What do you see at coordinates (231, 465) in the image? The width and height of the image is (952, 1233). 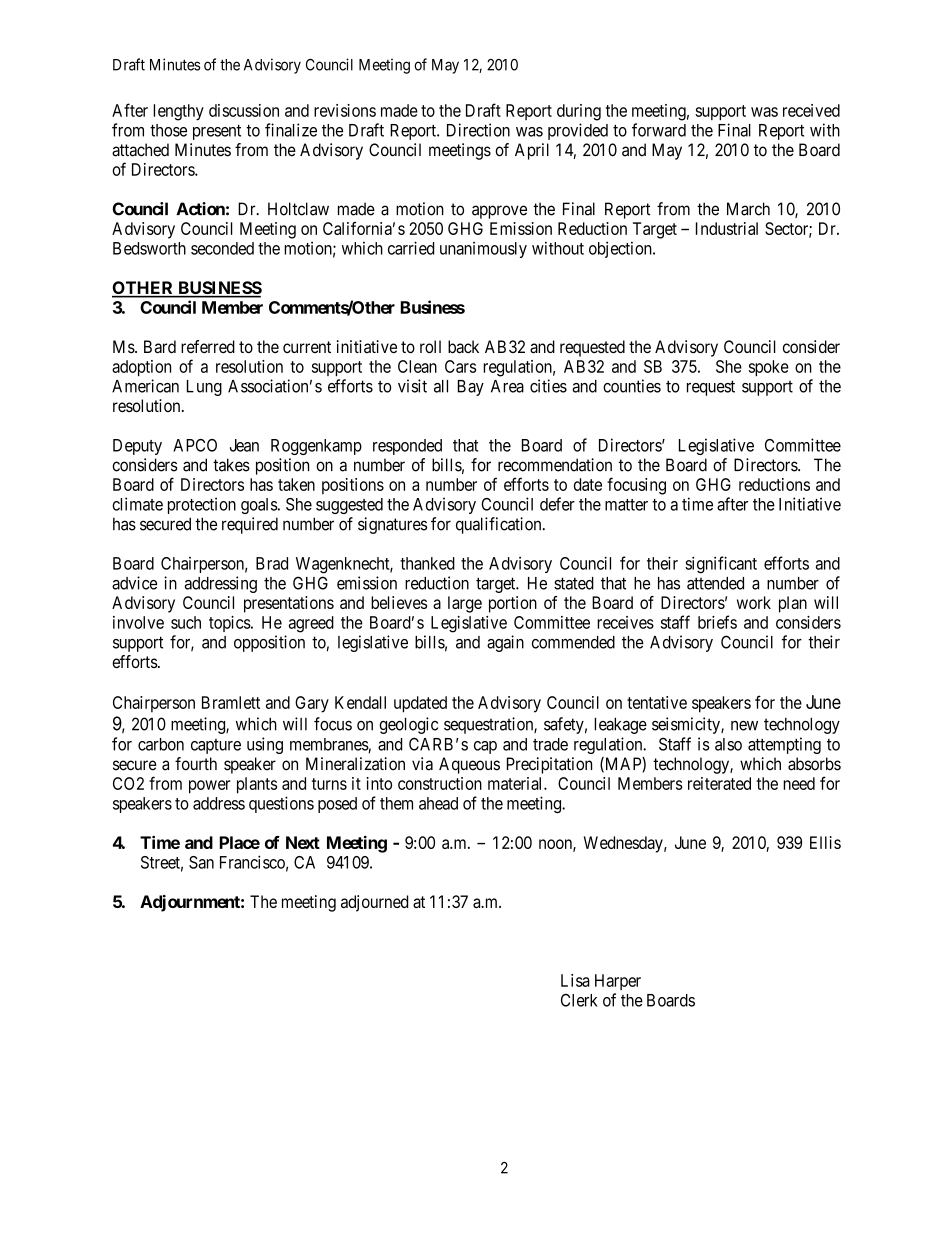 I see `takes` at bounding box center [231, 465].
